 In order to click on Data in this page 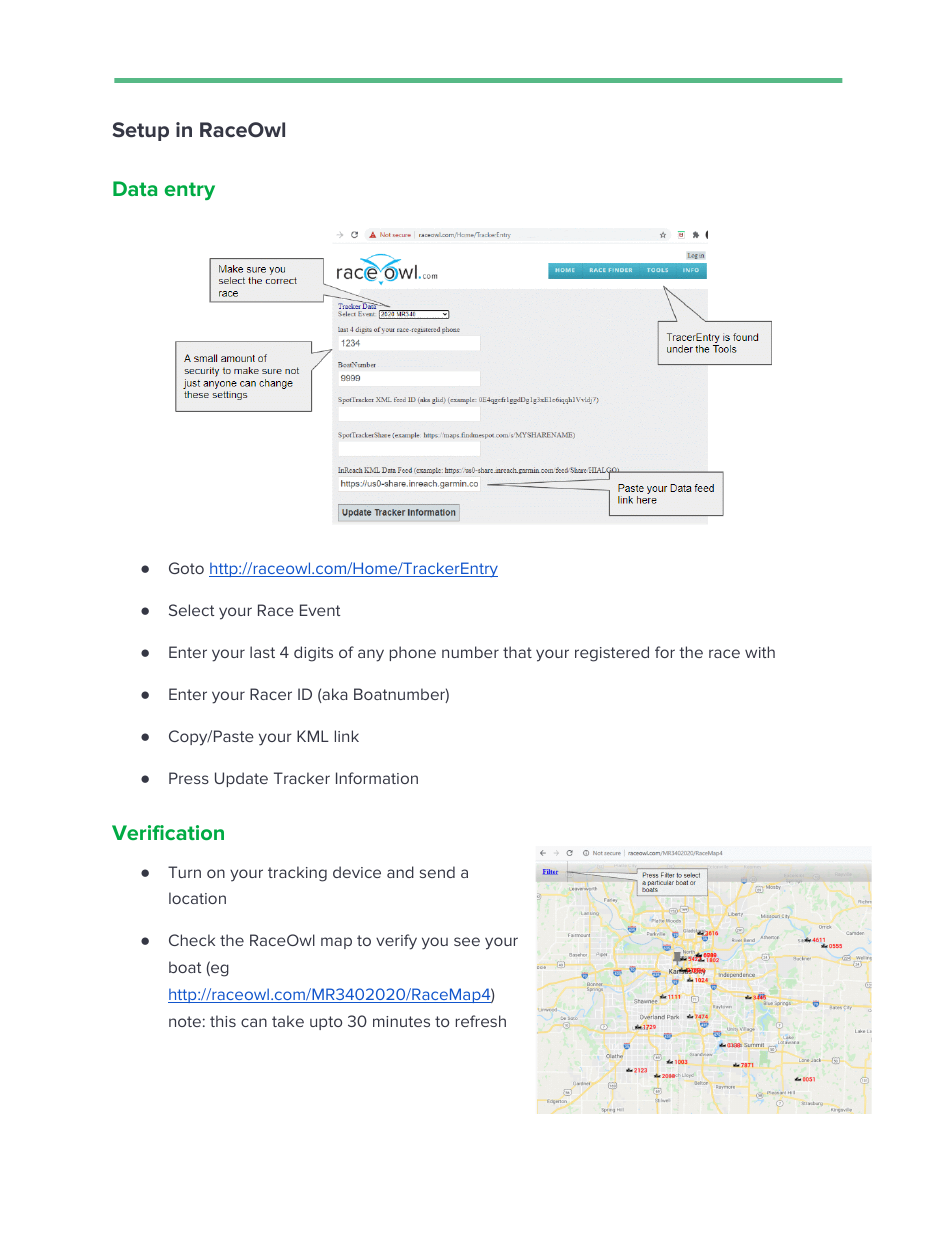, I will do `click(135, 188)`.
